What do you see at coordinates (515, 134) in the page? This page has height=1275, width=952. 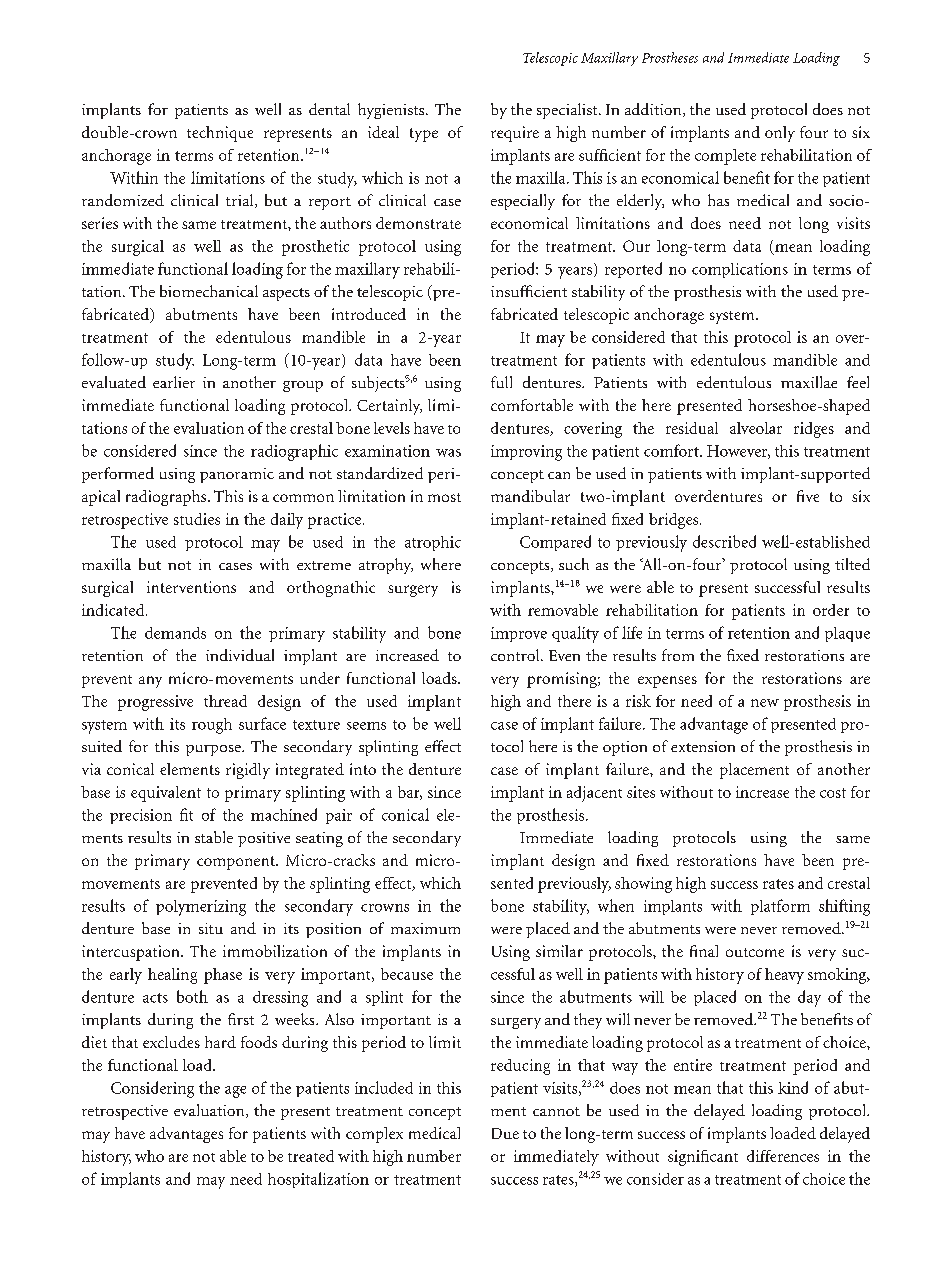 I see `require` at bounding box center [515, 134].
